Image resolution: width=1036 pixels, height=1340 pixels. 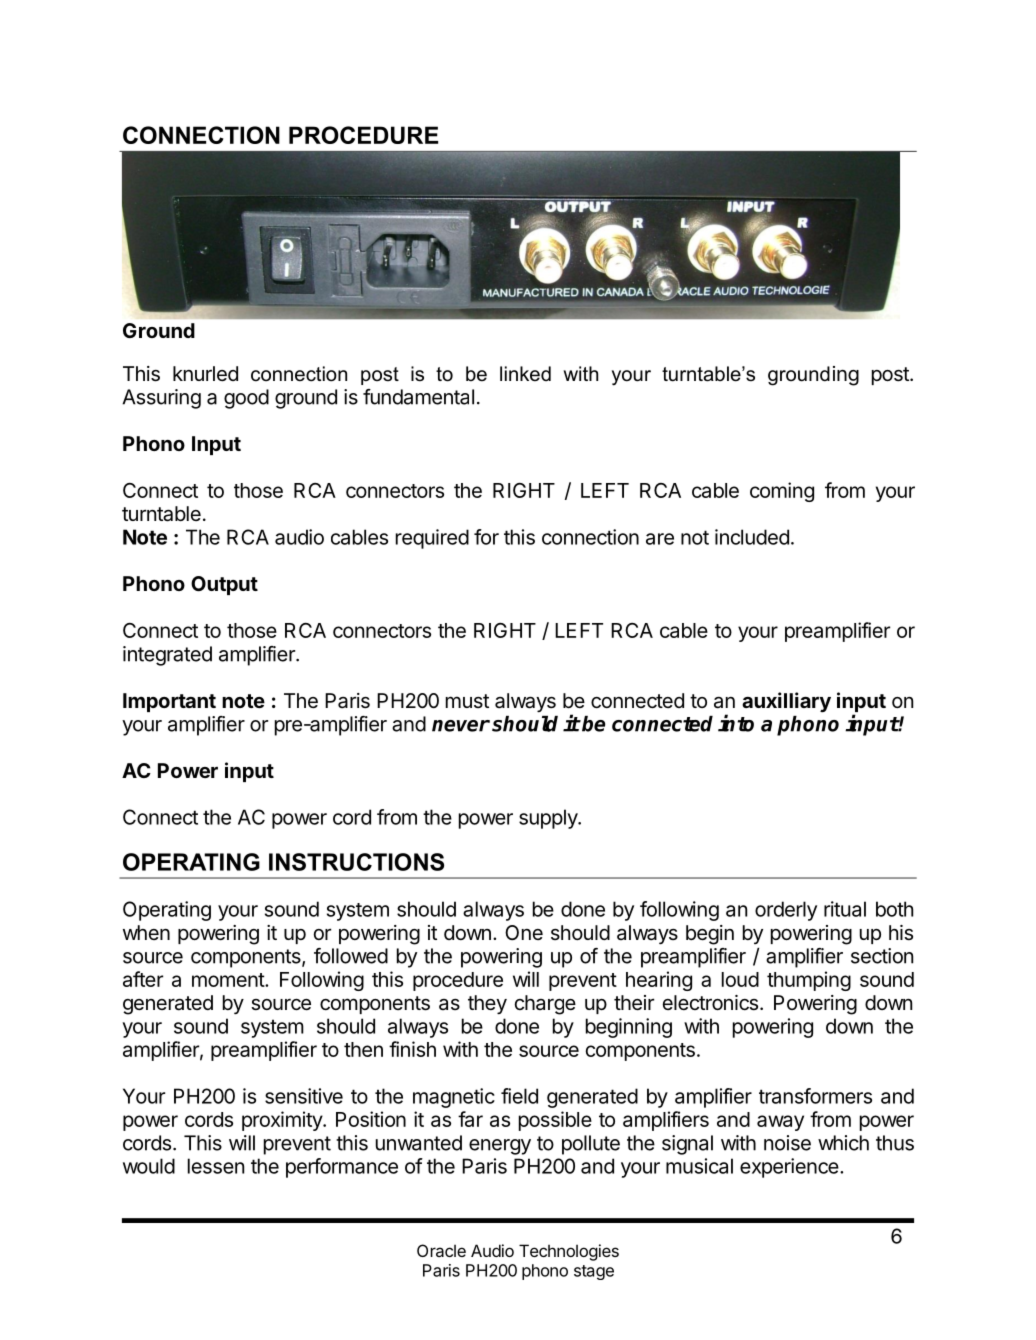 What do you see at coordinates (246, 399) in the document?
I see `good` at bounding box center [246, 399].
